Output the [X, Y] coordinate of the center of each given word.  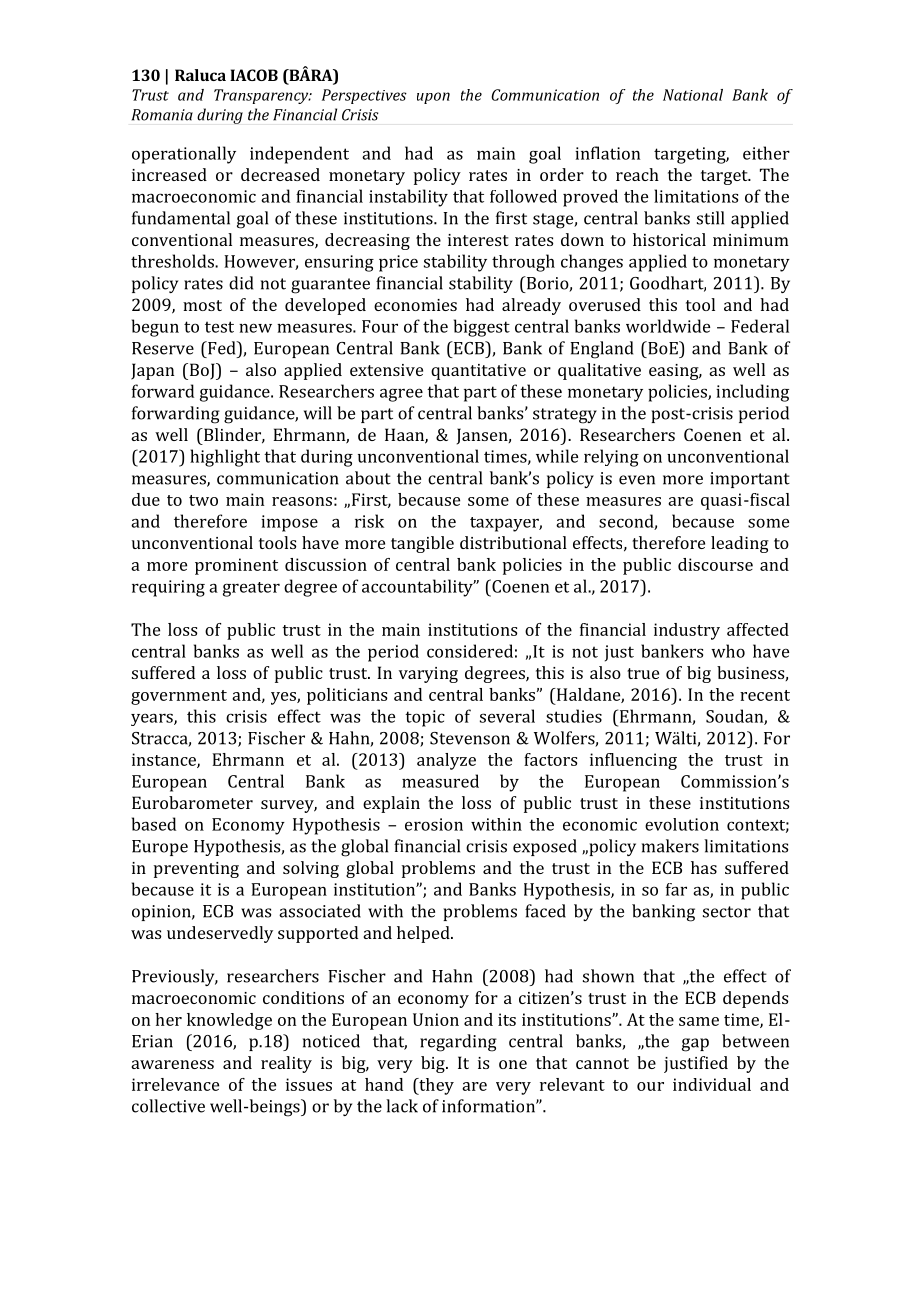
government [179, 697]
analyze [446, 761]
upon [433, 98]
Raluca [200, 75]
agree [401, 395]
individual [712, 1084]
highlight [225, 458]
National [693, 95]
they [435, 1086]
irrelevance [175, 1084]
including [752, 393]
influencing [633, 761]
